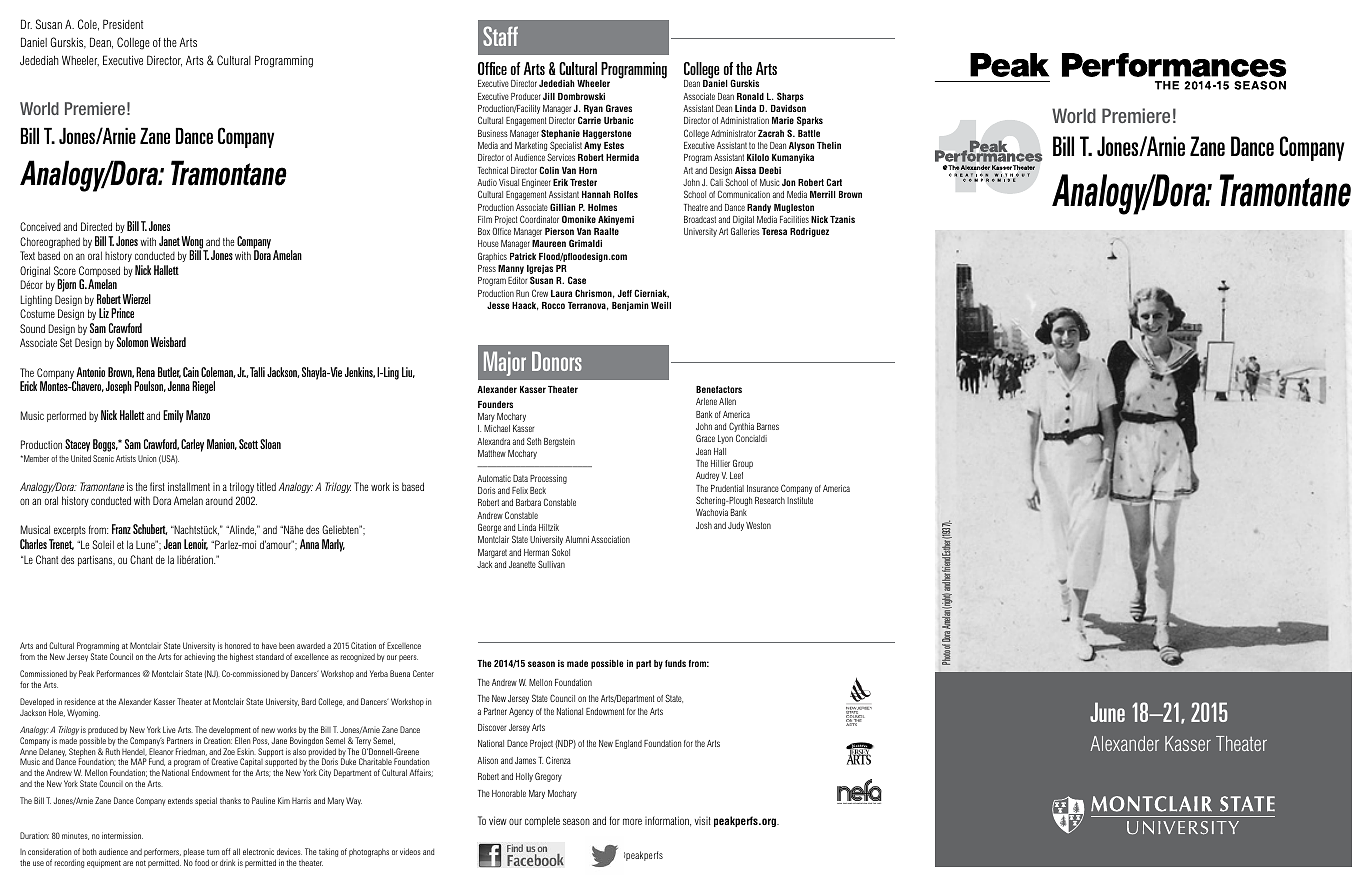 The image size is (1372, 887). Describe the element at coordinates (146, 545) in the image. I see `Lune` at that location.
